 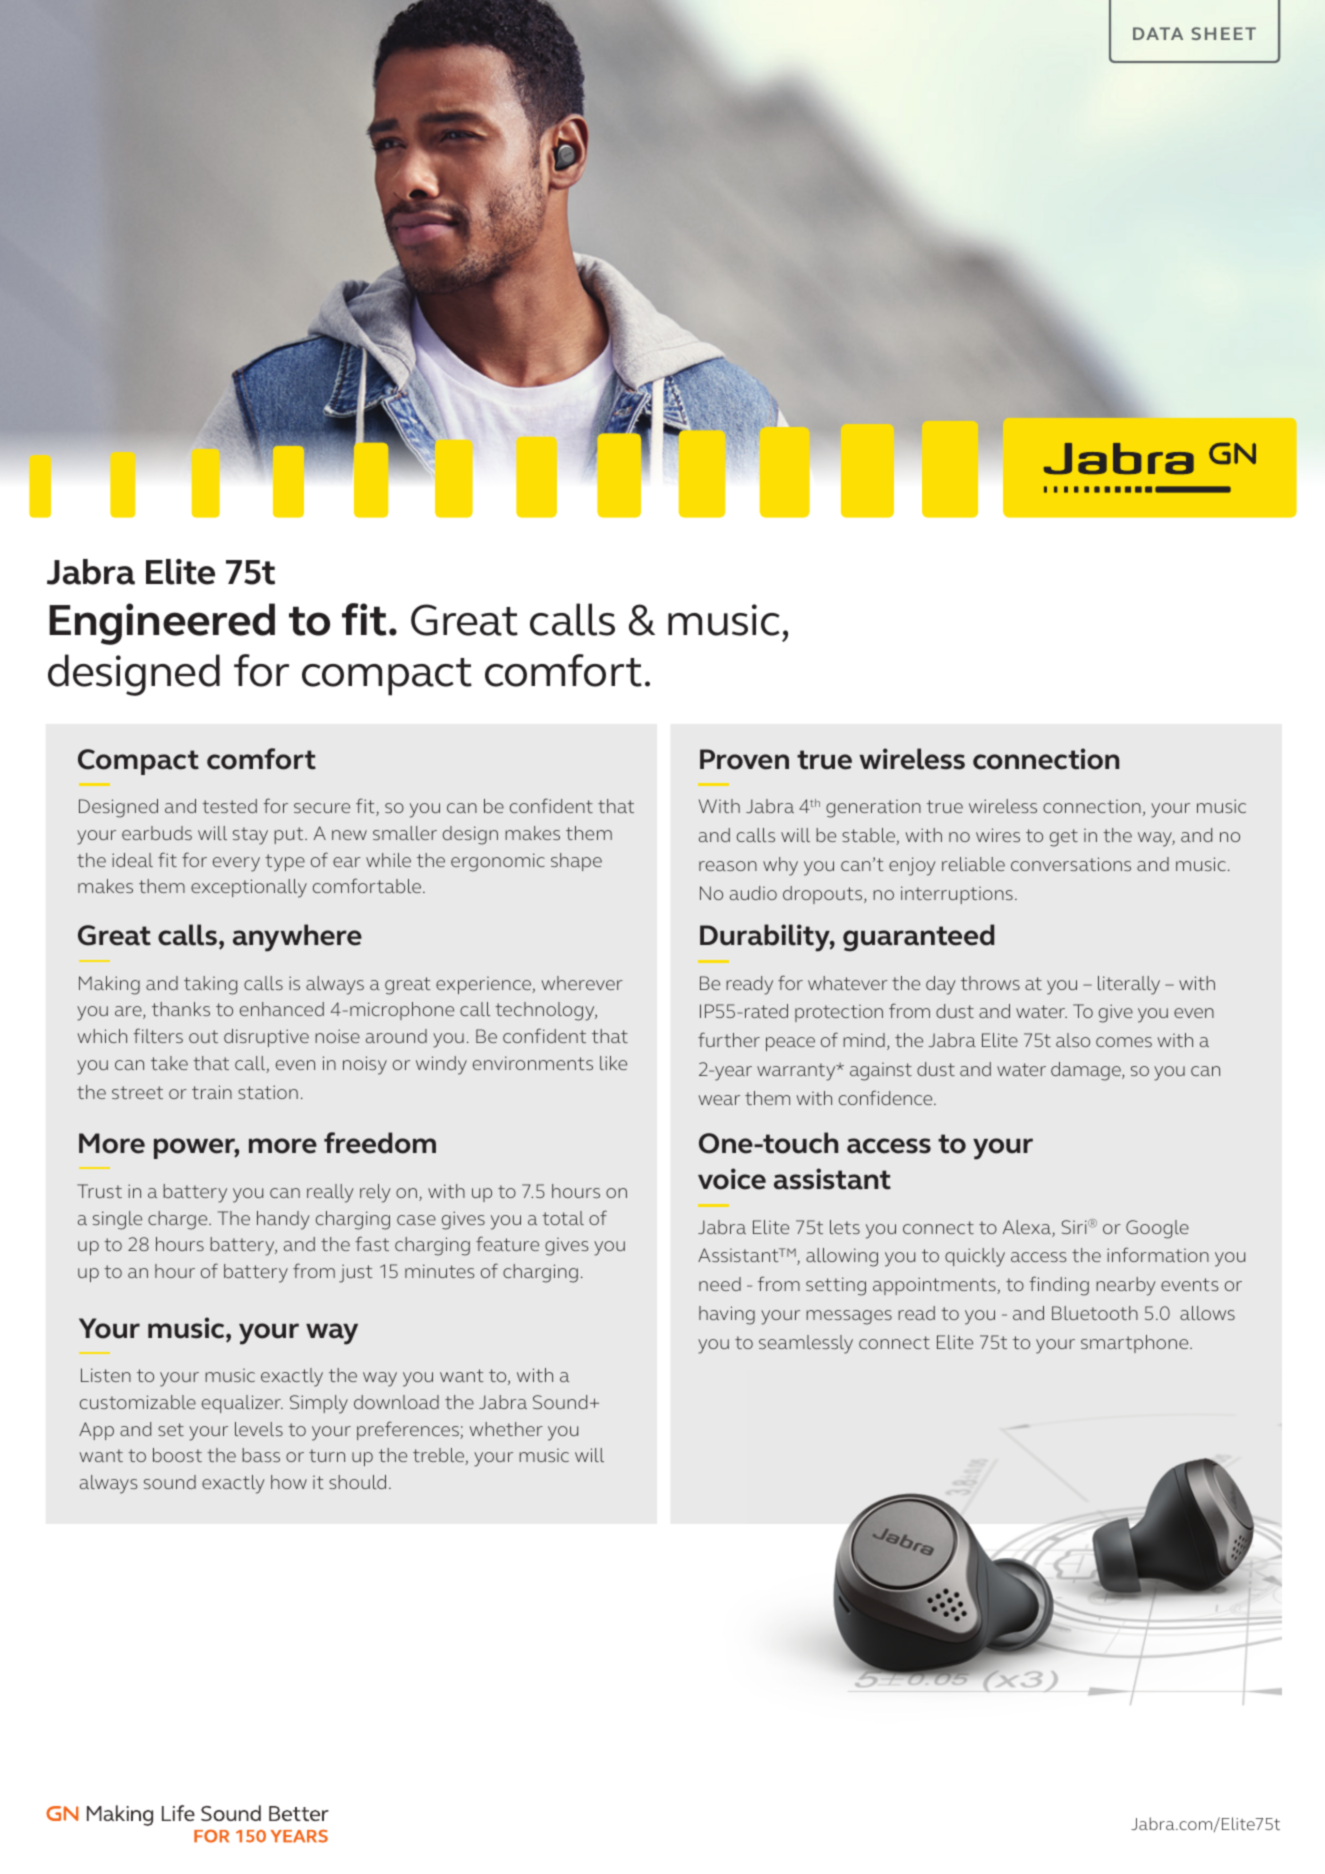 I want to click on train, so click(x=212, y=1092).
